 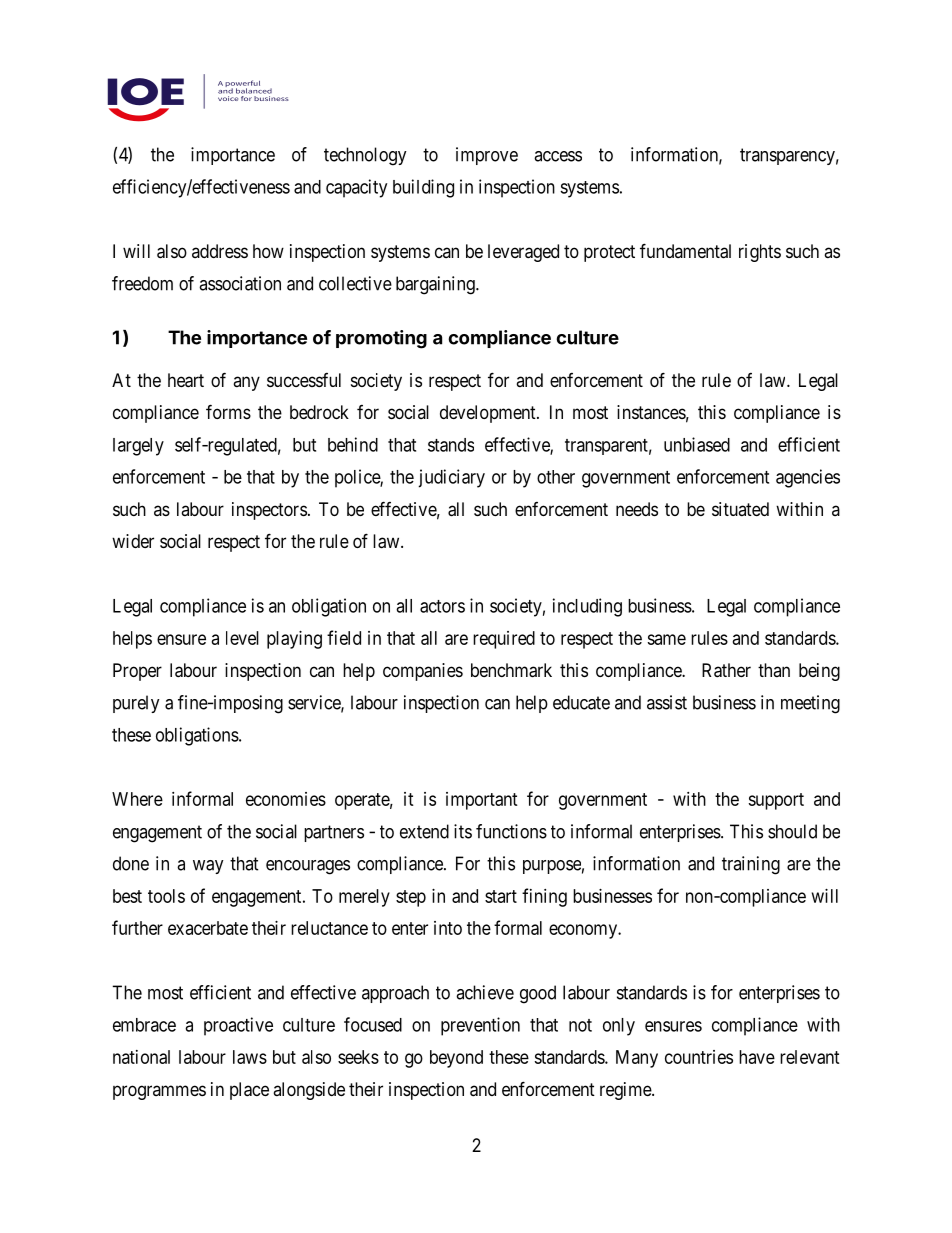 I want to click on Where, so click(x=137, y=799).
